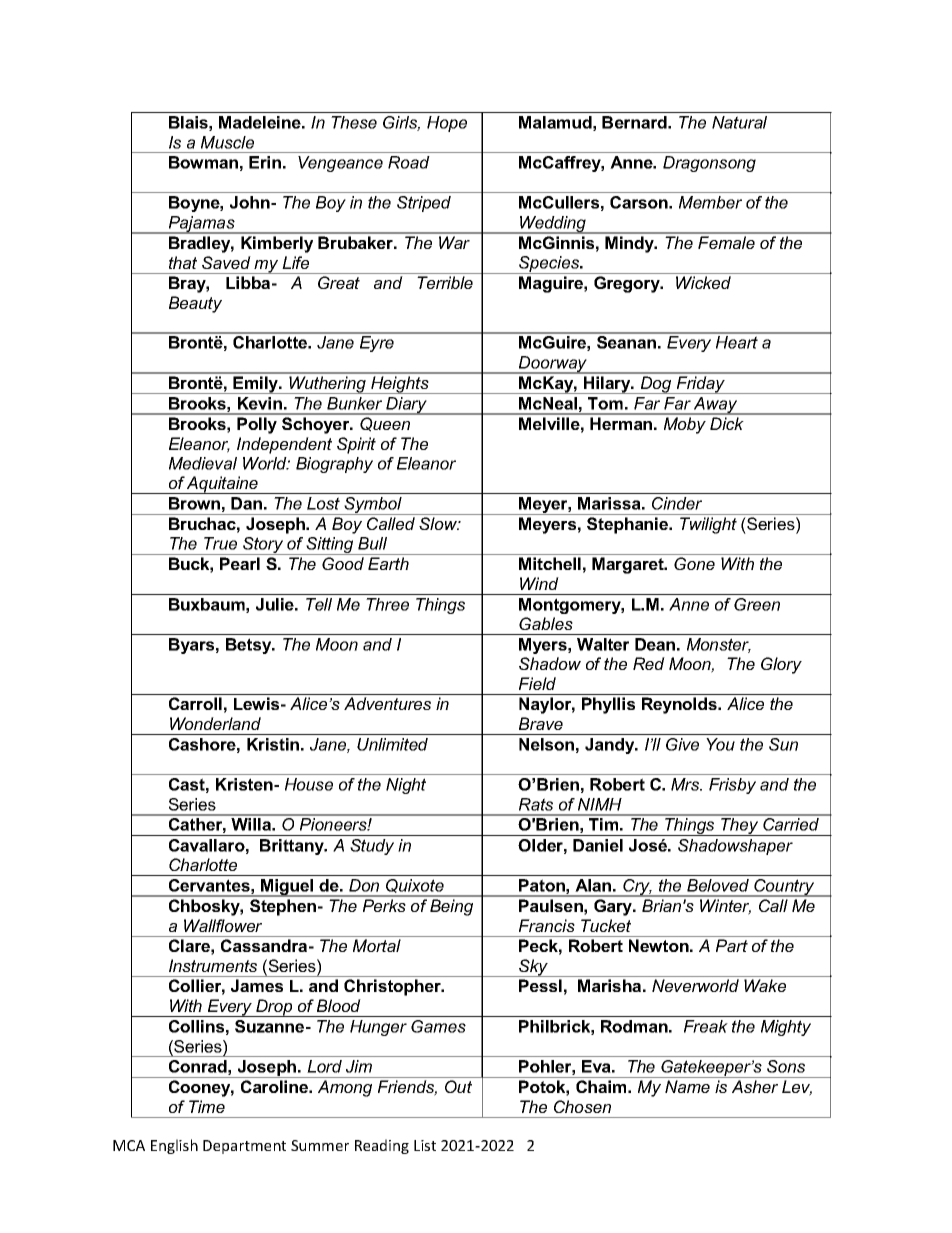  What do you see at coordinates (458, 1086) in the screenshot?
I see `Out` at bounding box center [458, 1086].
